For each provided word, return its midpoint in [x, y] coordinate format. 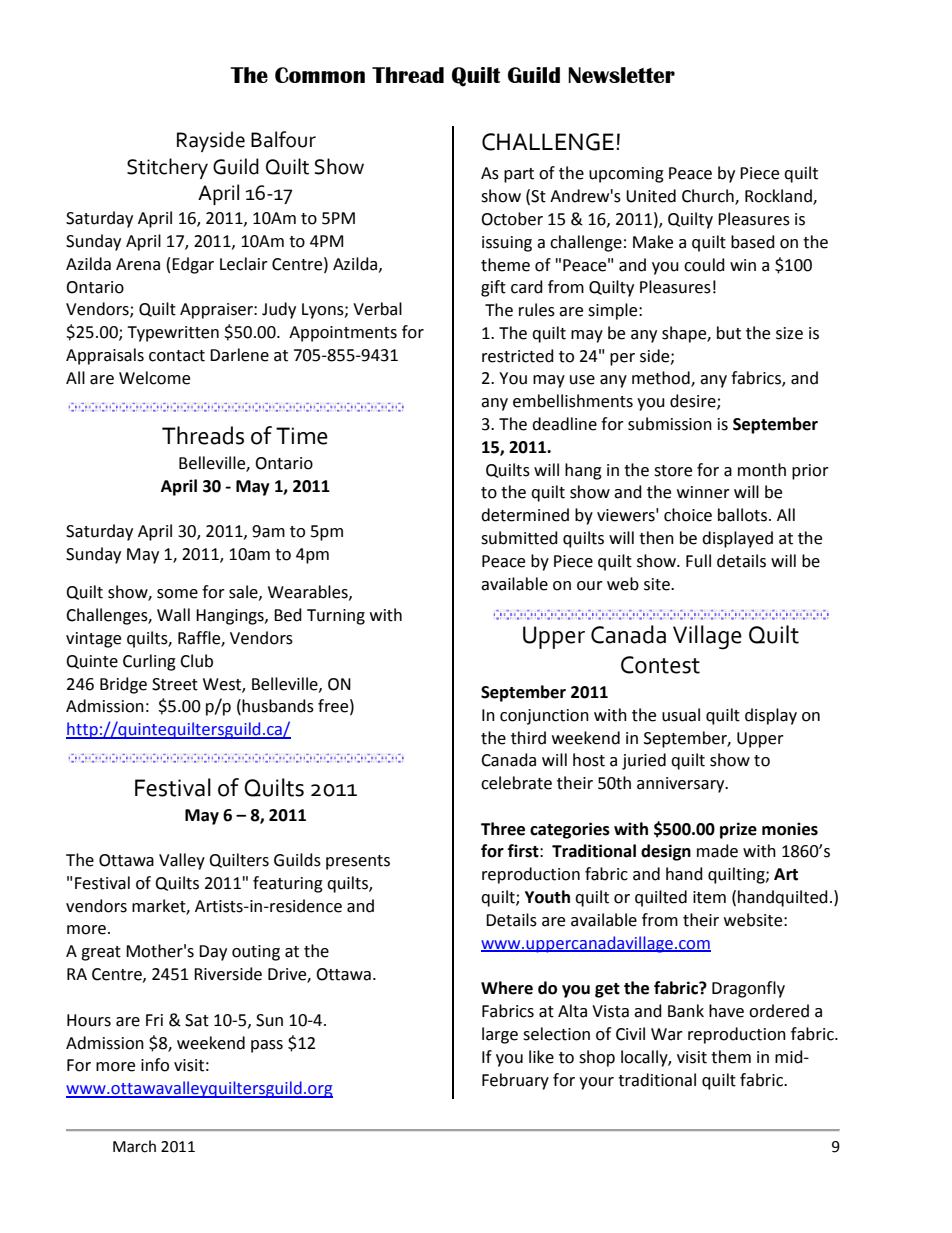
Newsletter [621, 75]
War [667, 1034]
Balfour [283, 139]
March [134, 1146]
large [500, 1035]
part [519, 175]
